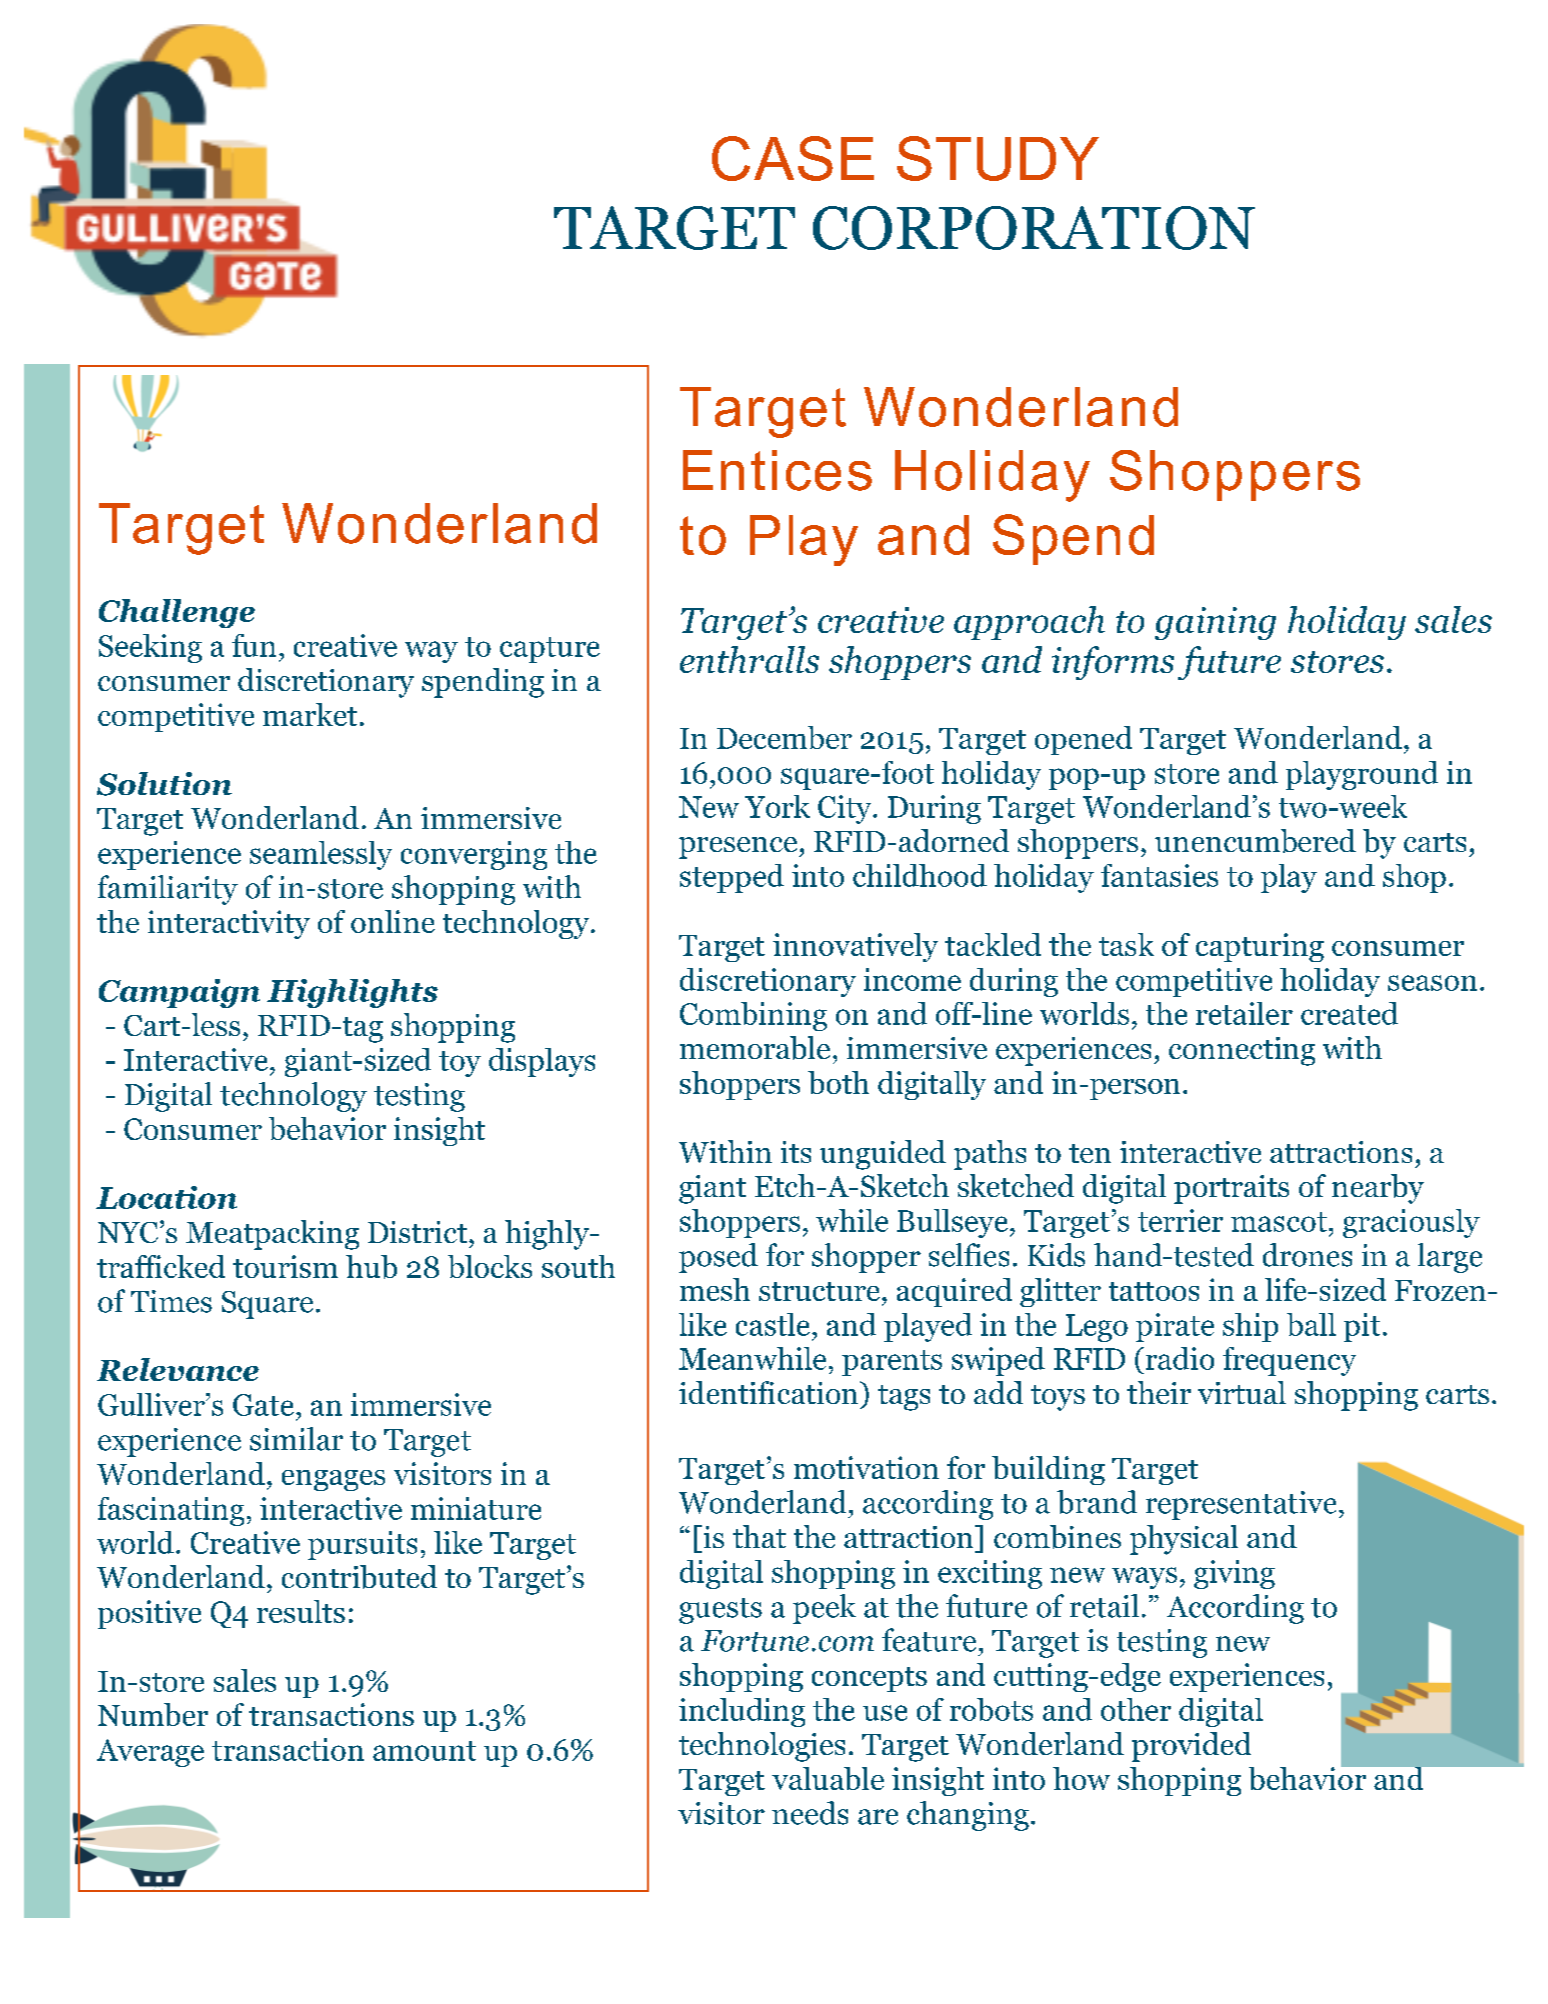 Image resolution: width=1548 pixels, height=2004 pixels. I want to click on fun, so click(254, 645).
